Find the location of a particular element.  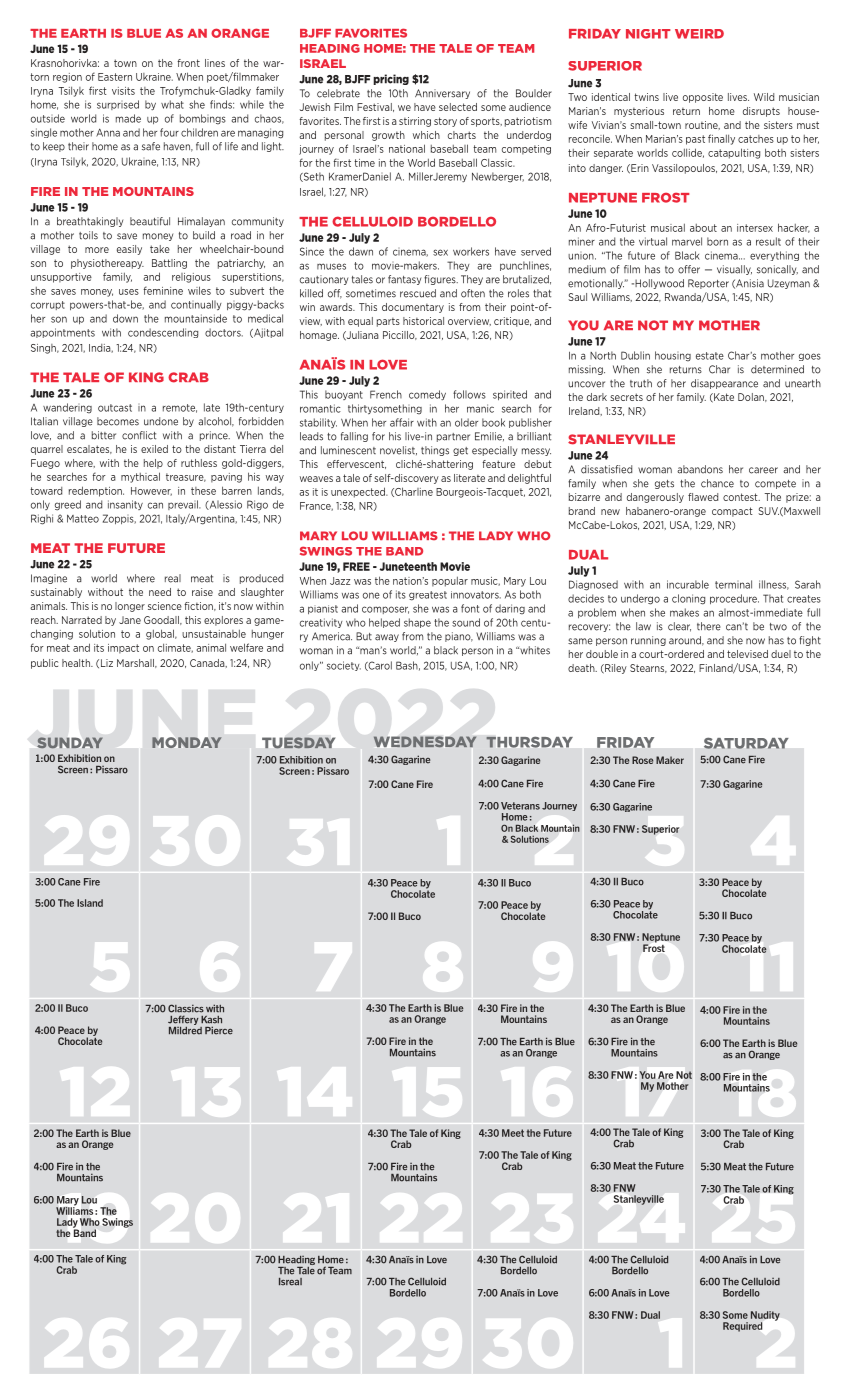

Meet is located at coordinates (513, 1133).
